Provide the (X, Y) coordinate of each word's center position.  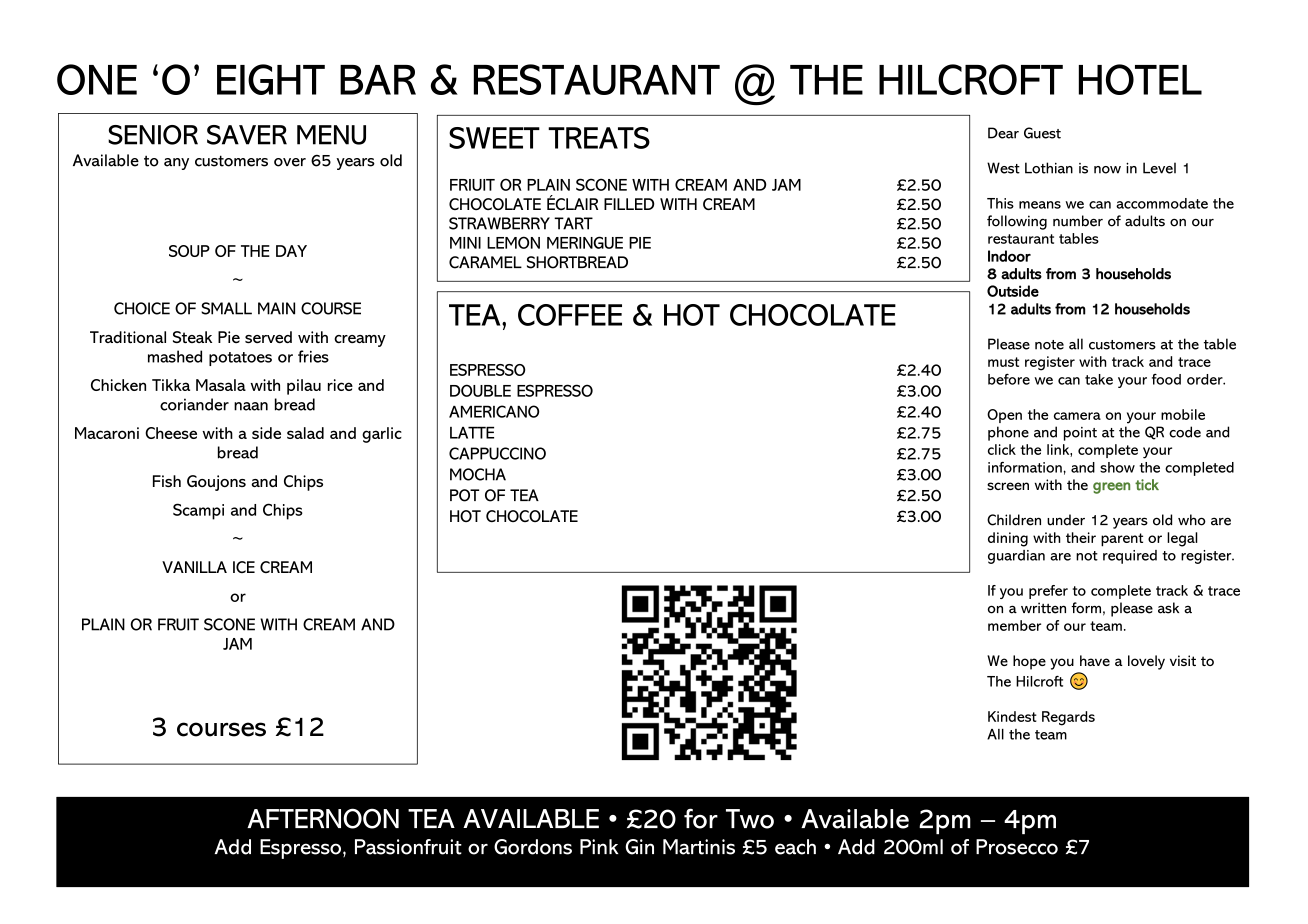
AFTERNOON (323, 818)
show (1117, 467)
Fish (167, 481)
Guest (1042, 133)
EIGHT (271, 79)
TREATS (599, 138)
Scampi (198, 511)
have (1095, 660)
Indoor (1009, 256)
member (1014, 625)
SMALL (226, 308)
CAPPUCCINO (497, 453)
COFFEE (570, 315)
